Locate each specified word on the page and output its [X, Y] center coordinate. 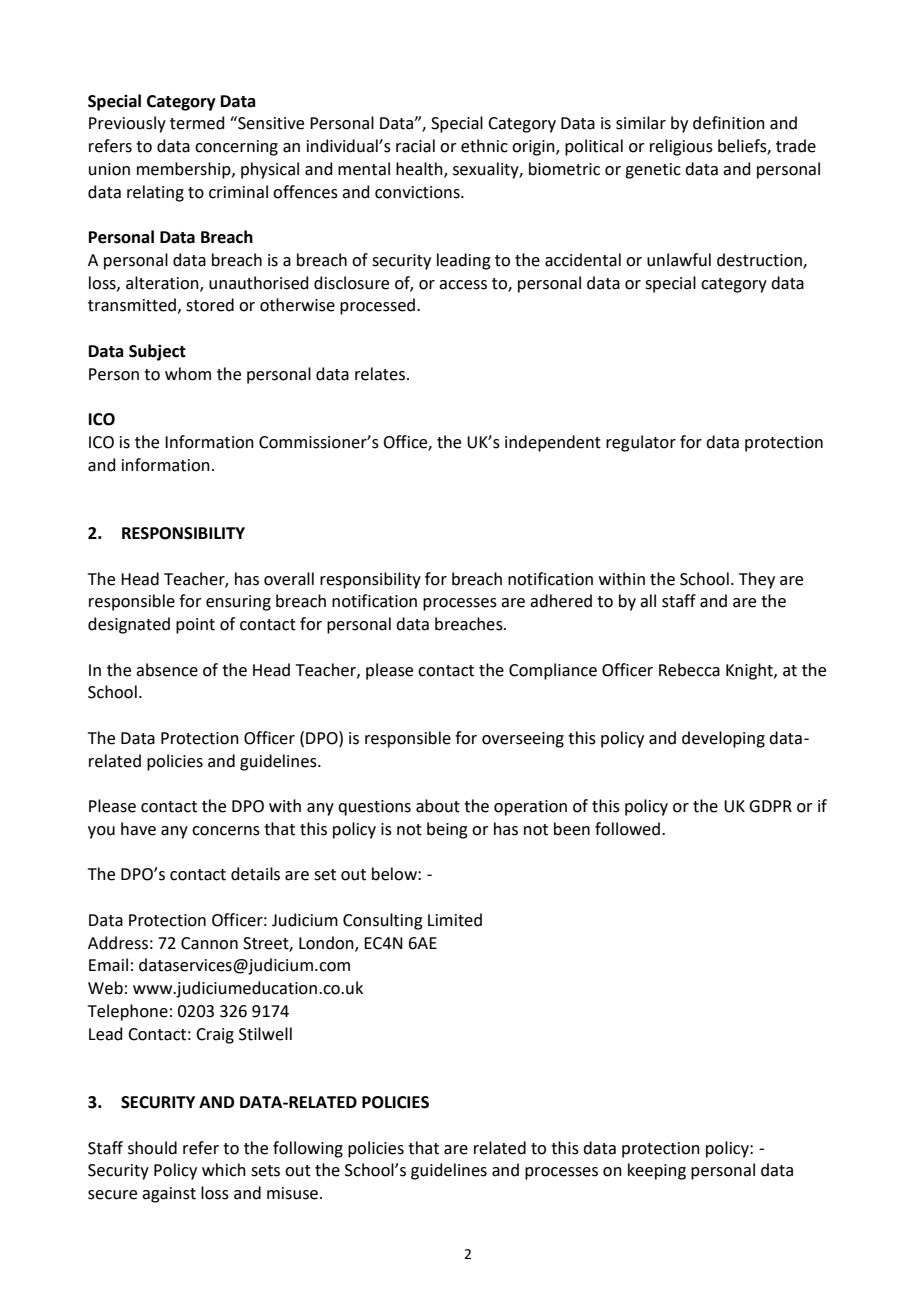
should [152, 1148]
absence [167, 670]
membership [185, 170]
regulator [641, 443]
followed [627, 829]
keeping [657, 1171]
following [308, 1149]
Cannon [209, 943]
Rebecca [689, 670]
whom [188, 374]
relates [380, 374]
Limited [455, 920]
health [420, 170]
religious [681, 147]
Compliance [553, 671]
